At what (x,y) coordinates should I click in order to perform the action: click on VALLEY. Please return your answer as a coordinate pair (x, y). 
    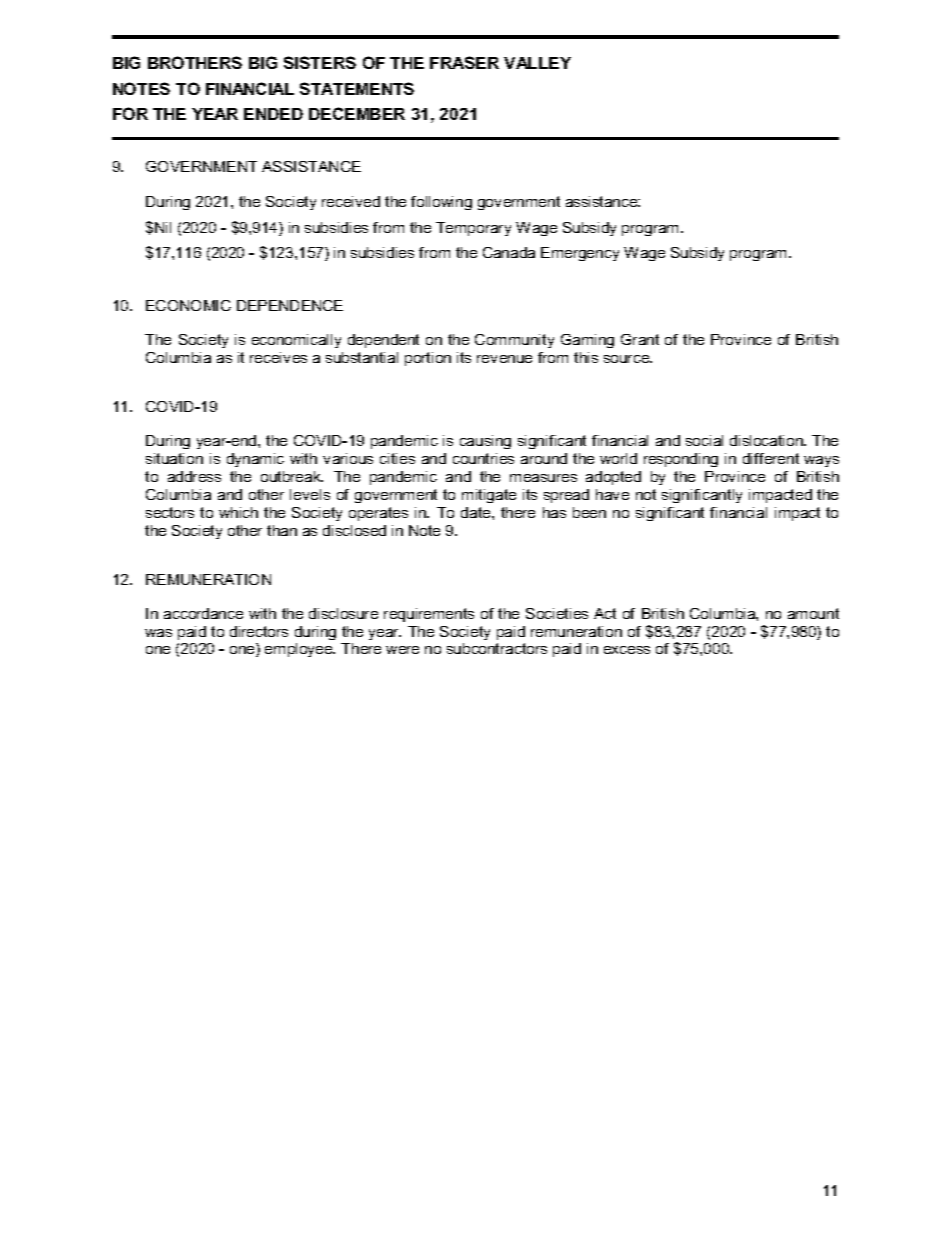
    Looking at the image, I should click on (537, 63).
